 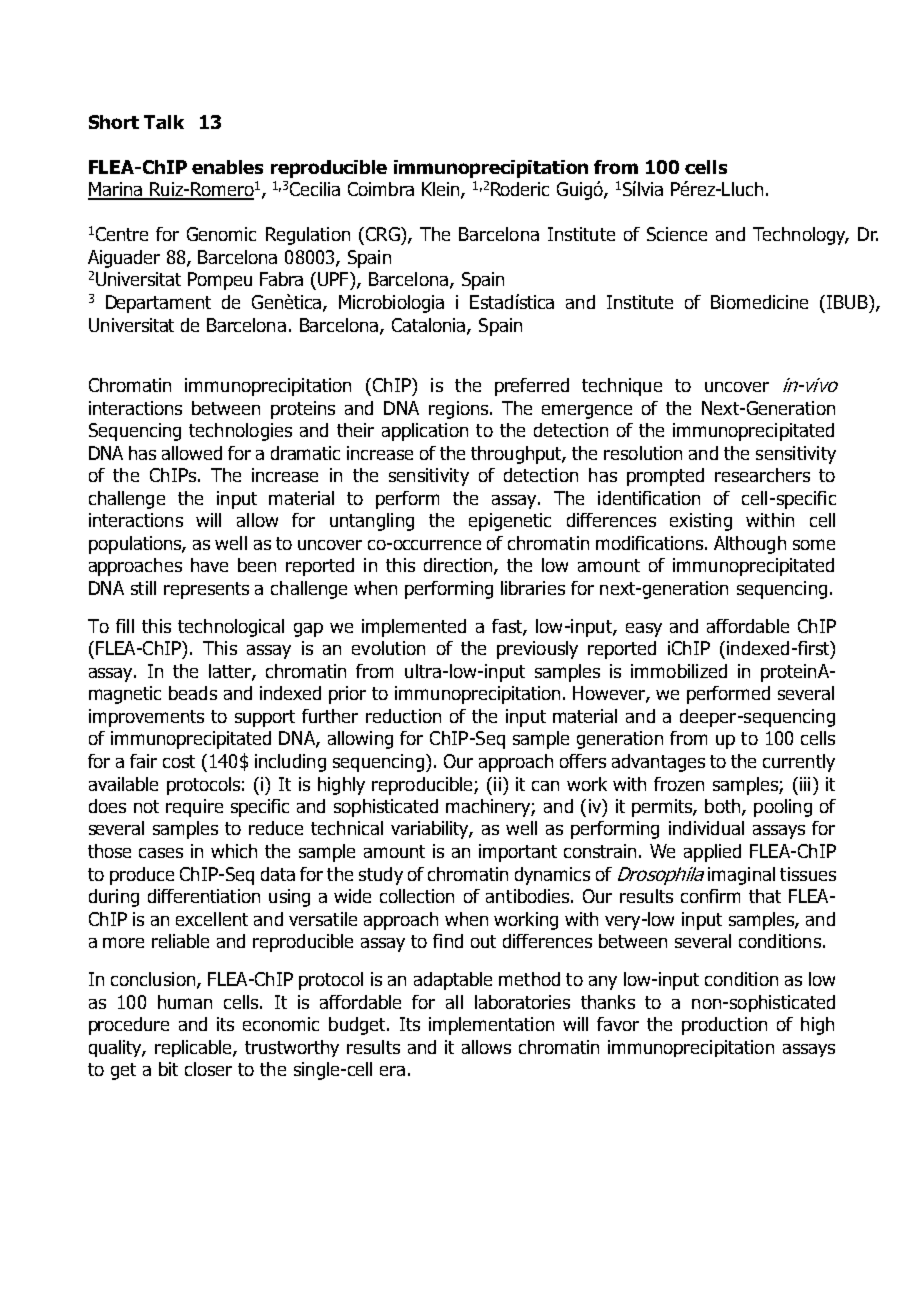 I want to click on reduction, so click(x=403, y=716).
